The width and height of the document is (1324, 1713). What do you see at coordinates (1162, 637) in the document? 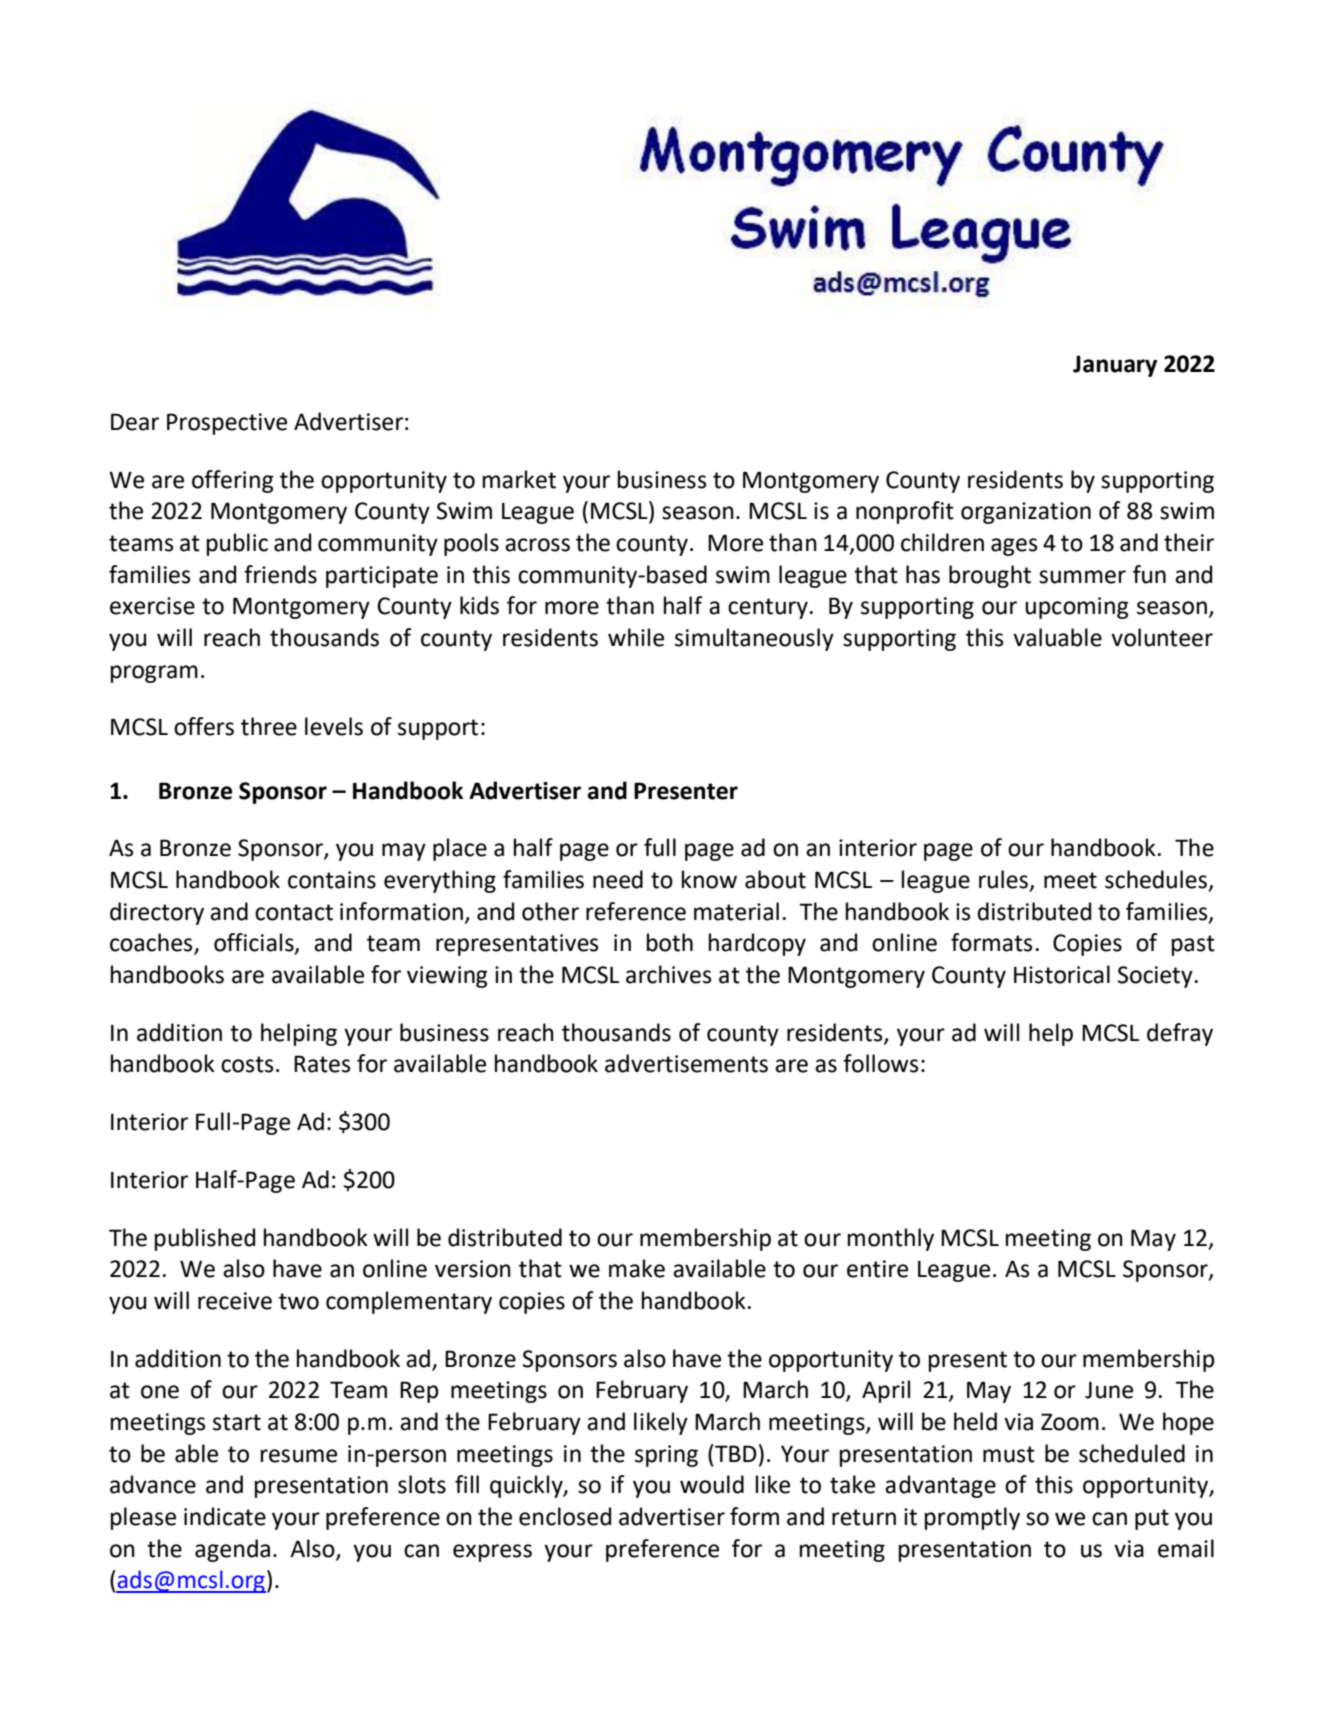
I see `volunteer` at bounding box center [1162, 637].
